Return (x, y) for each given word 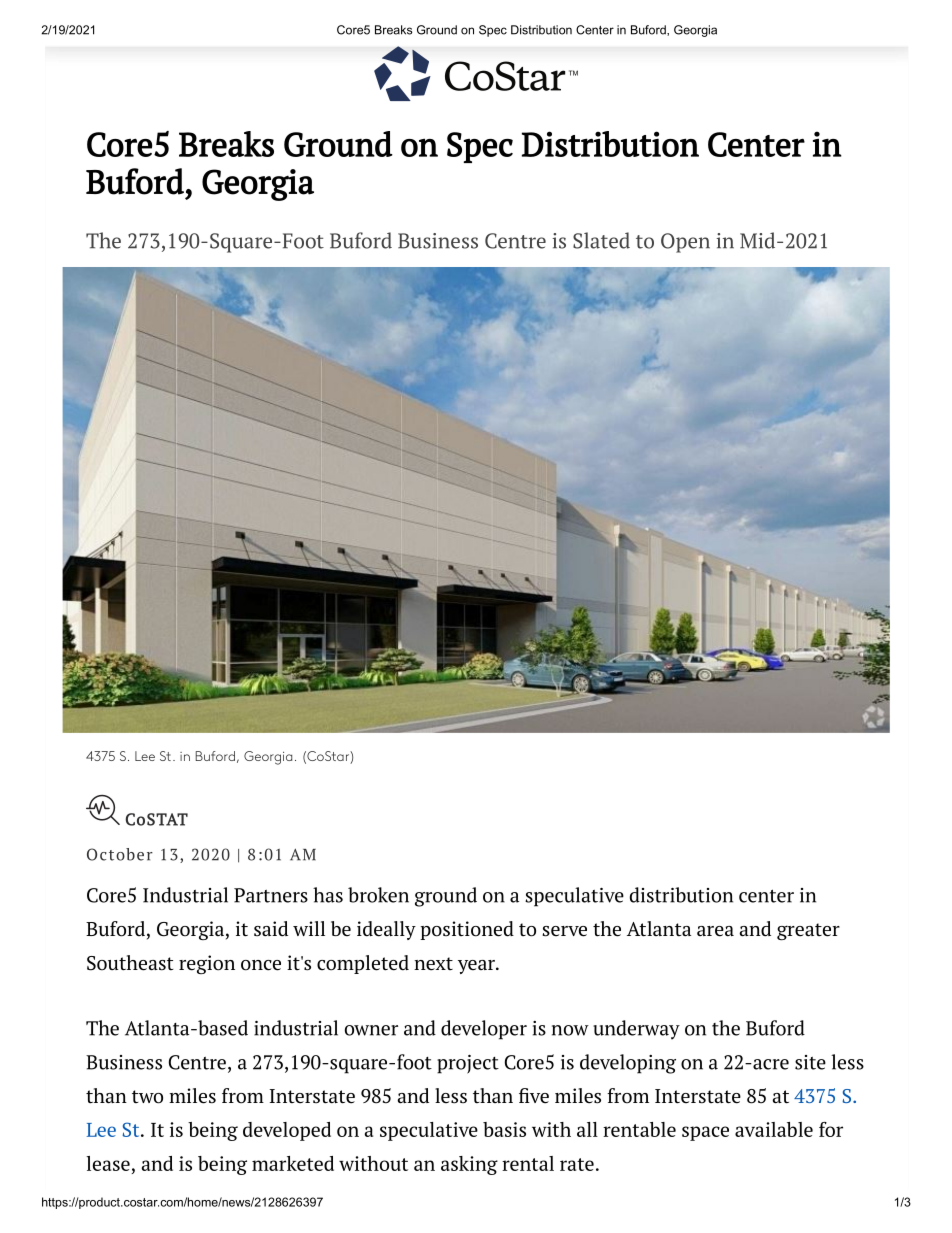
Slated (601, 240)
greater (808, 931)
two (147, 1097)
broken (378, 895)
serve (564, 931)
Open (685, 243)
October (120, 854)
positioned (467, 930)
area (715, 931)
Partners (271, 895)
